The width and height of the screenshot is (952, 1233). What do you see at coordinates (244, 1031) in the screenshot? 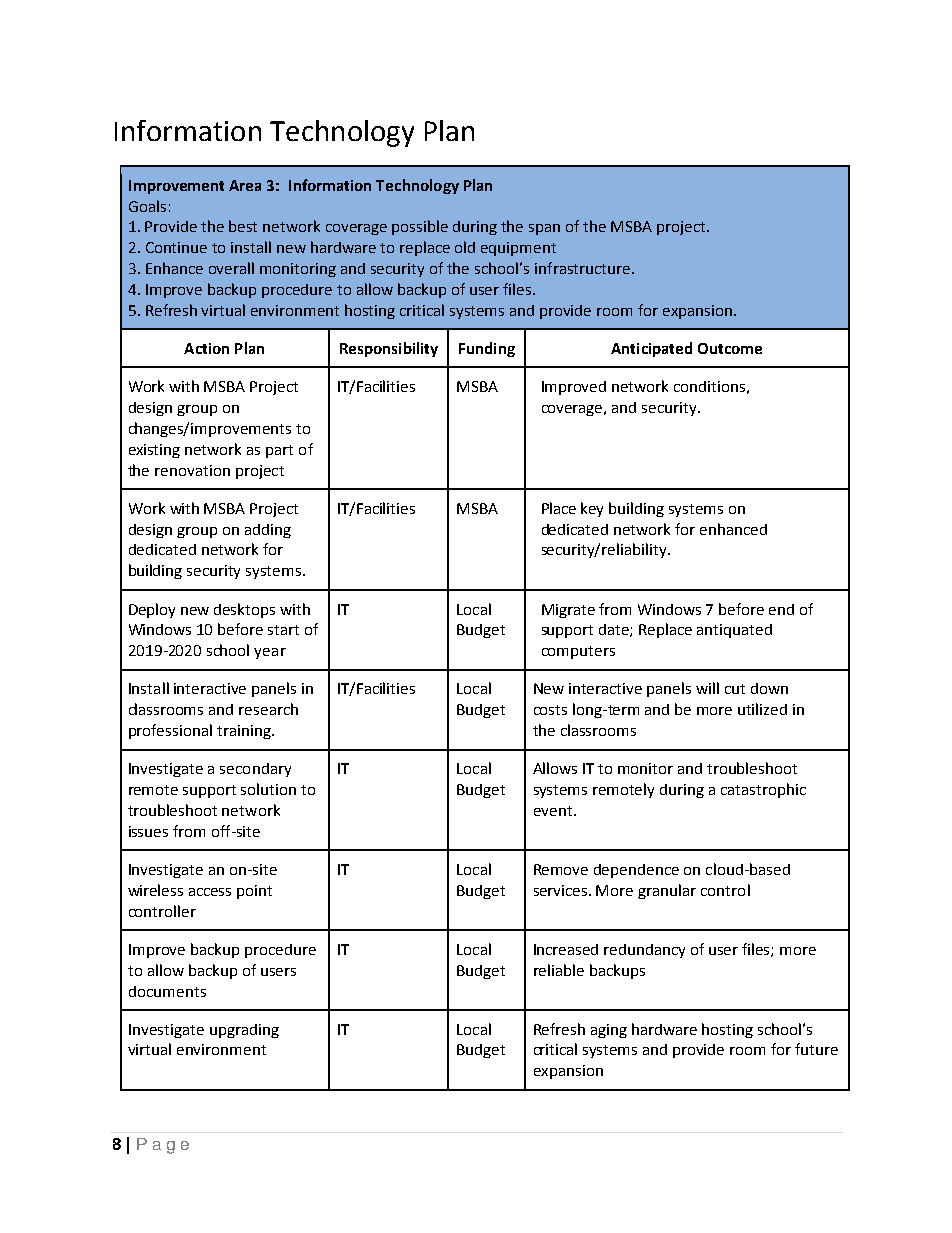
I see `upgrading` at bounding box center [244, 1031].
